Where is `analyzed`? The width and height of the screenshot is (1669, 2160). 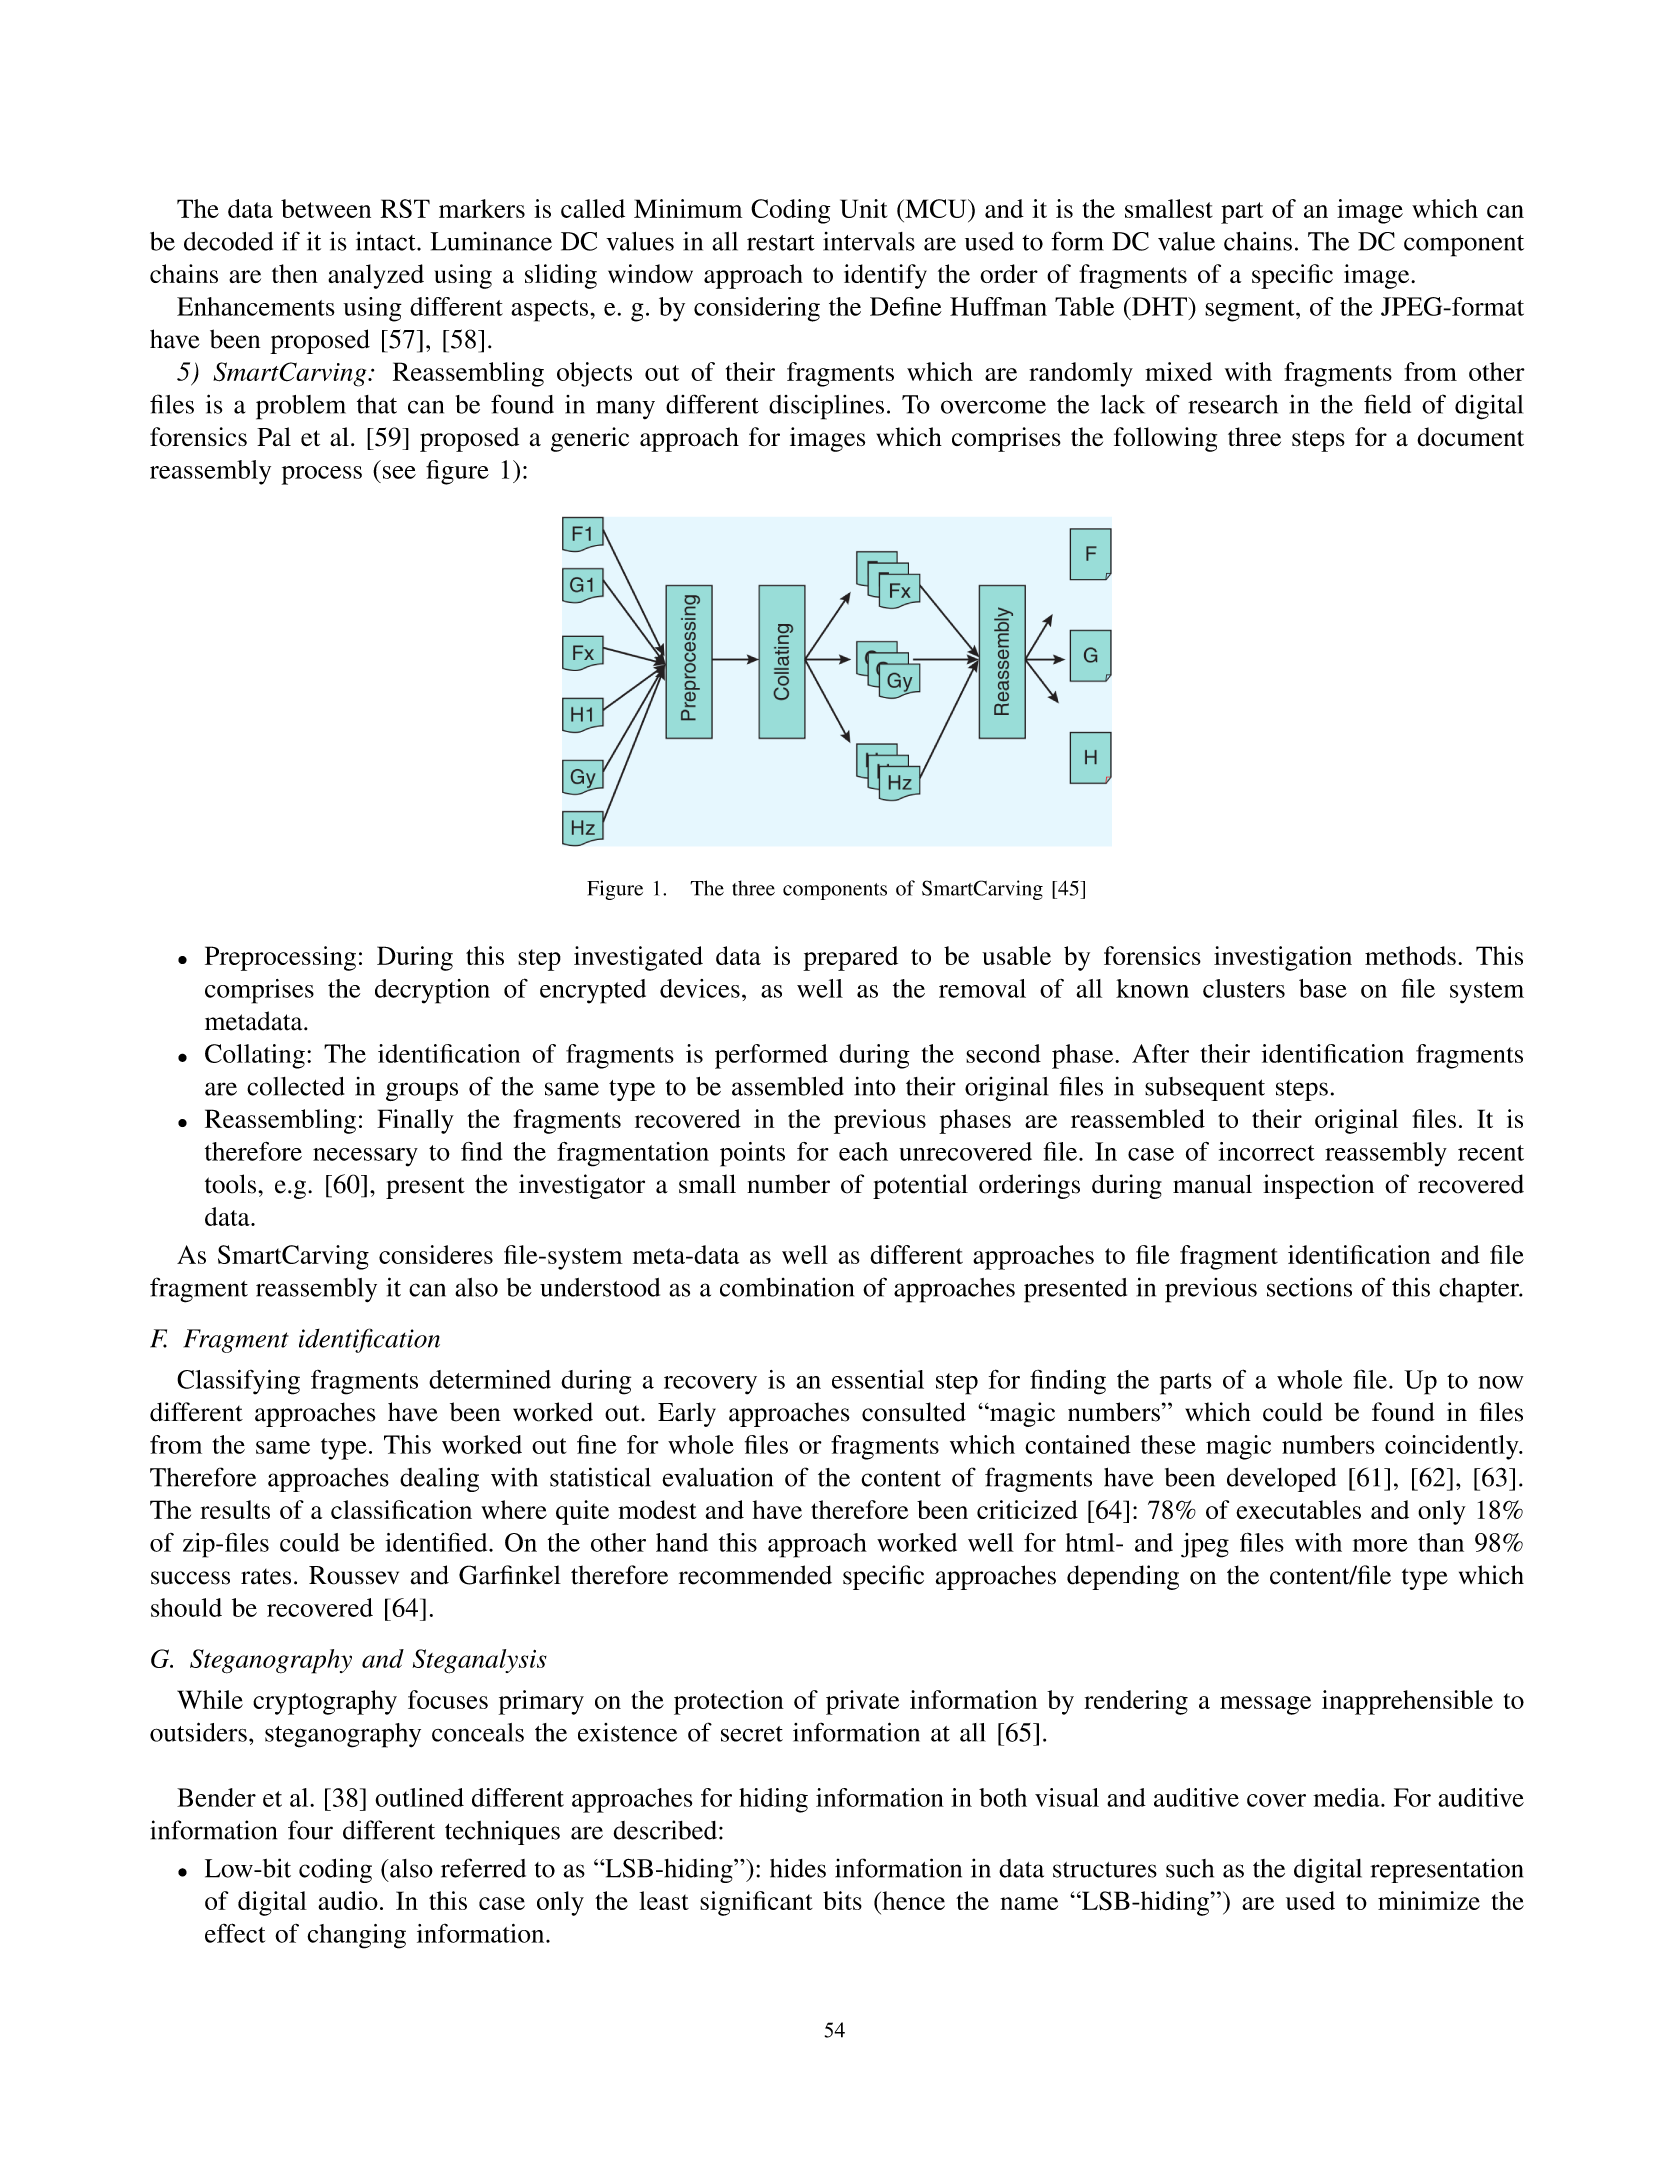
analyzed is located at coordinates (376, 276).
